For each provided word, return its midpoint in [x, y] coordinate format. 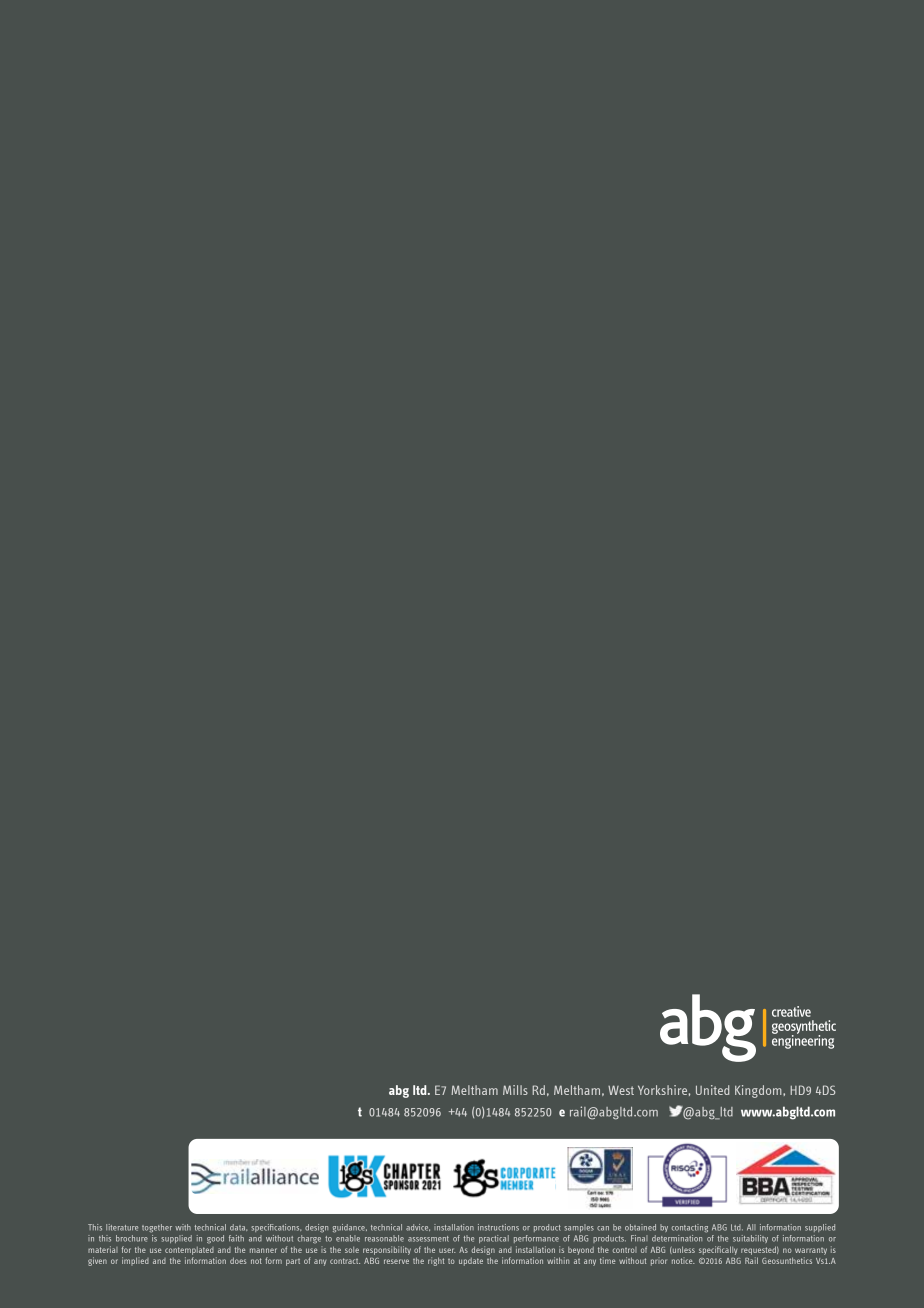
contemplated [189, 1251]
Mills [515, 1090]
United [712, 1090]
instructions [498, 1227]
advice [418, 1227]
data [238, 1227]
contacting [690, 1228]
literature [122, 1227]
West [621, 1090]
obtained [640, 1227]
